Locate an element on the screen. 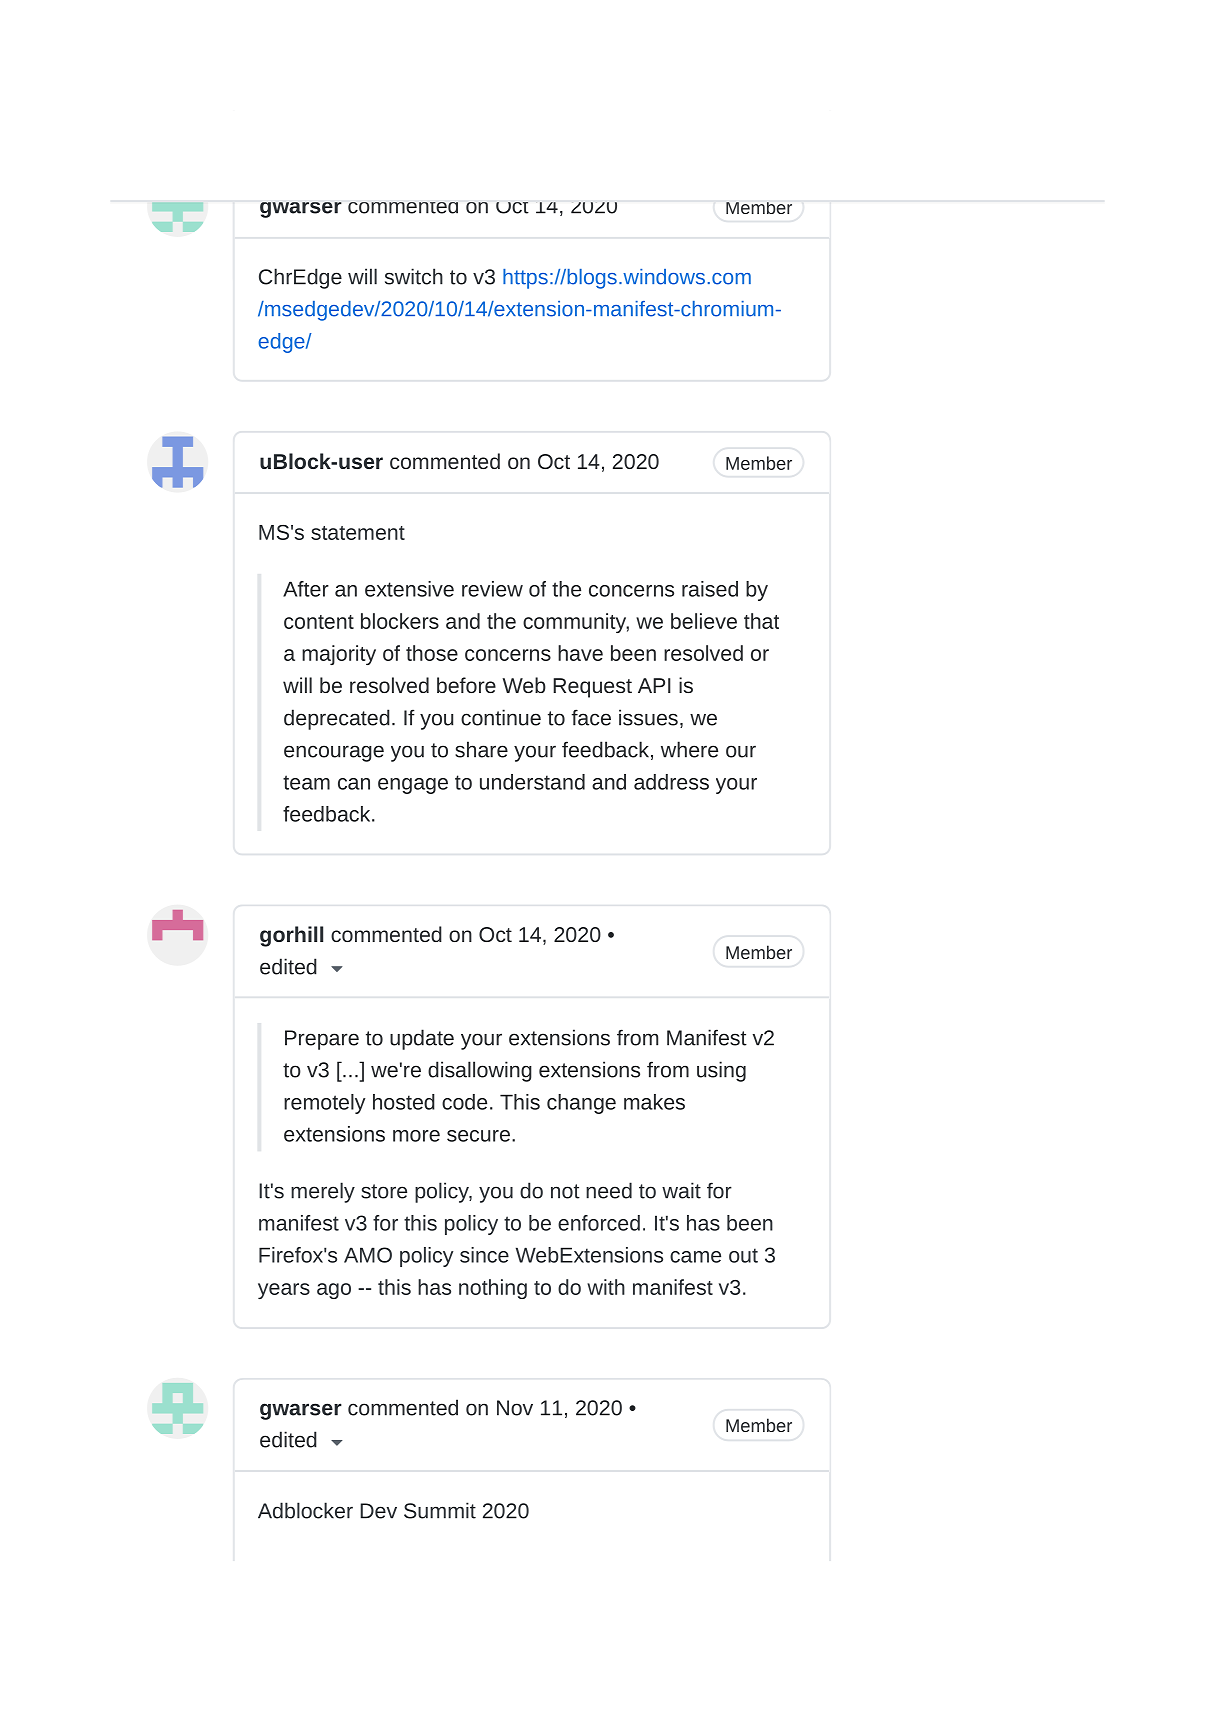 Image resolution: width=1215 pixels, height=1717 pixels. disallowing is located at coordinates (480, 1071).
